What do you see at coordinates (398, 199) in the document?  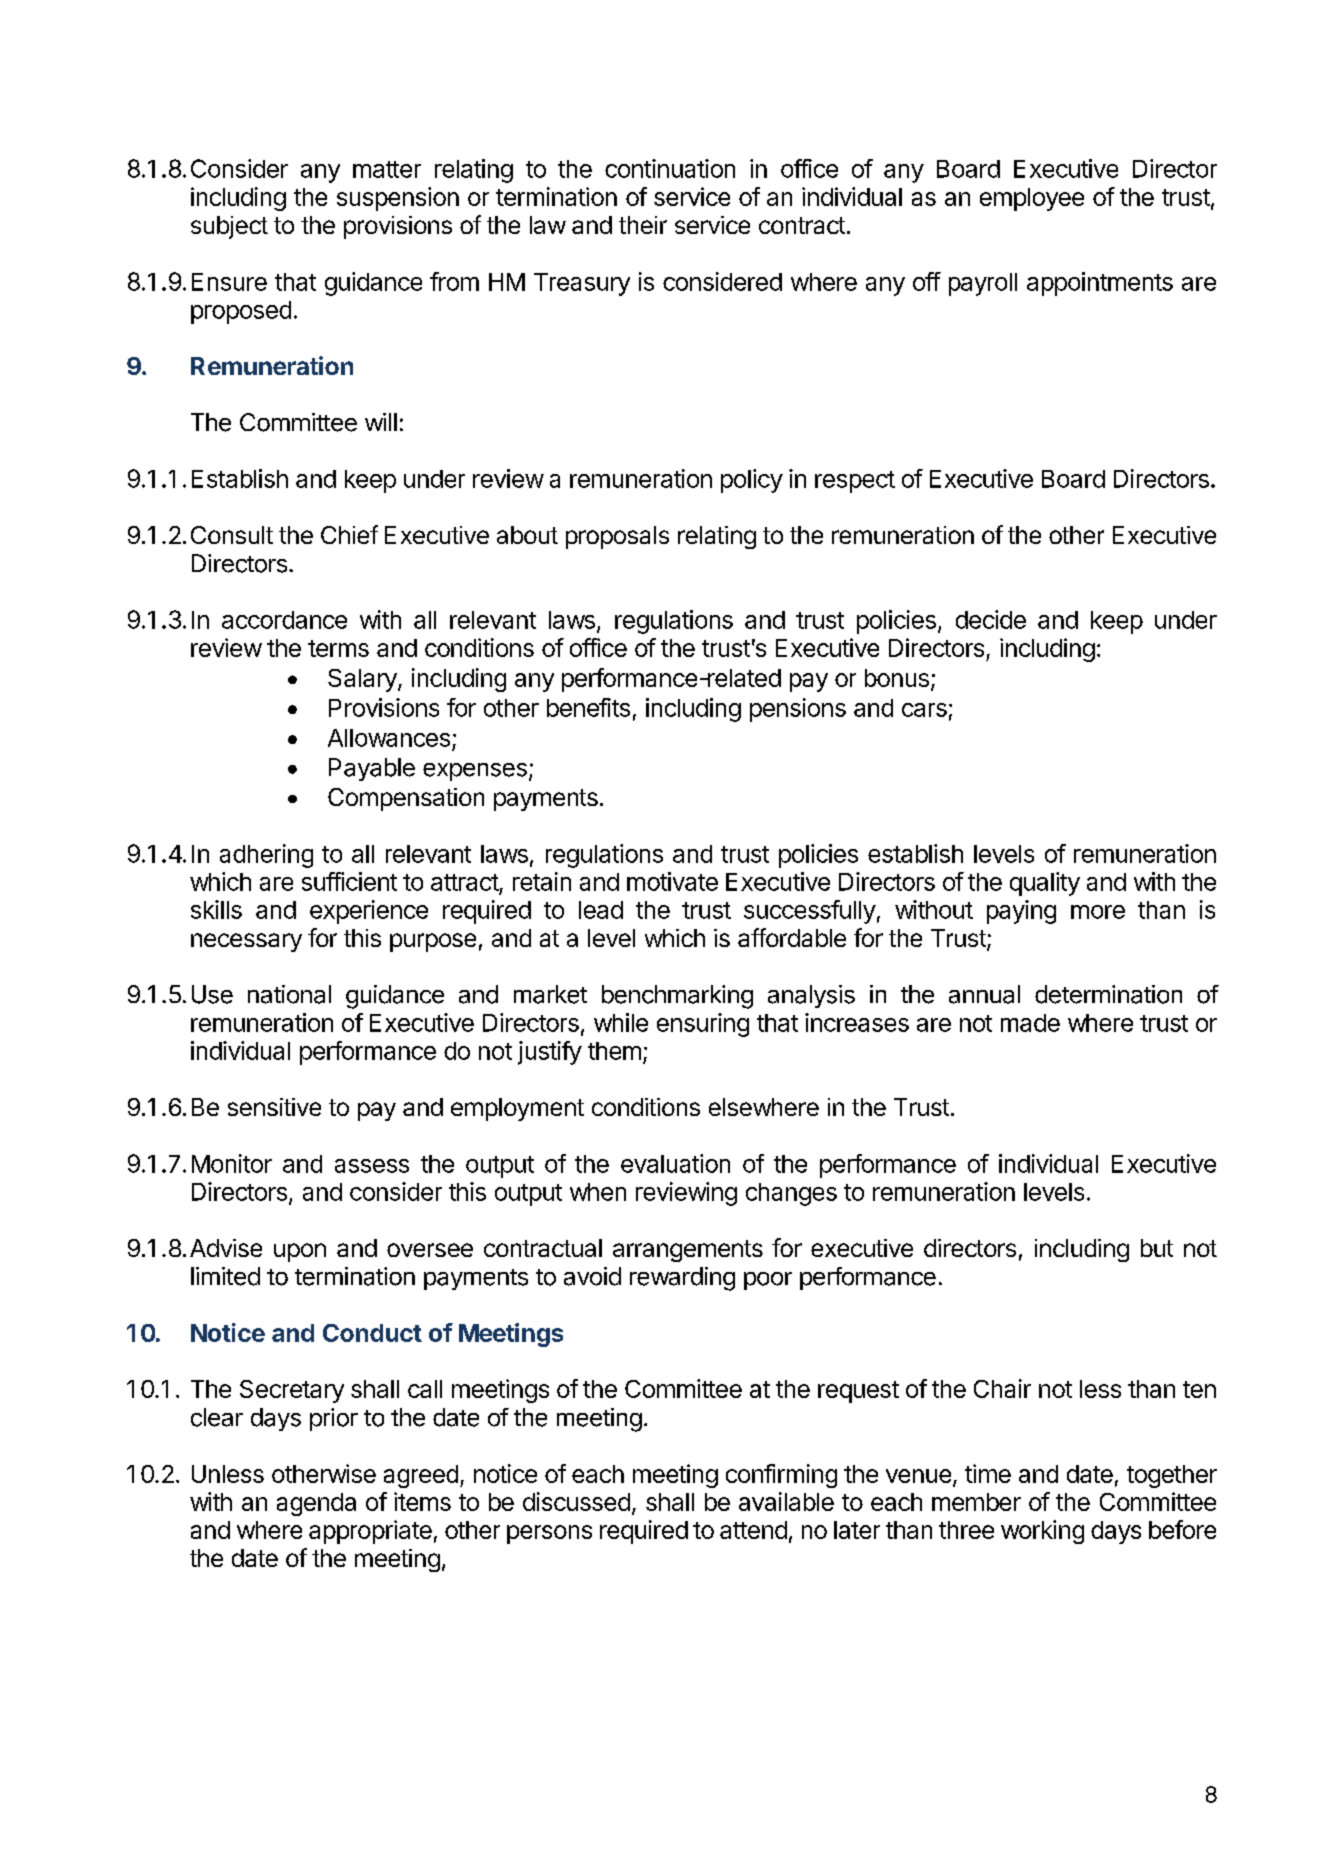 I see `suspension` at bounding box center [398, 199].
